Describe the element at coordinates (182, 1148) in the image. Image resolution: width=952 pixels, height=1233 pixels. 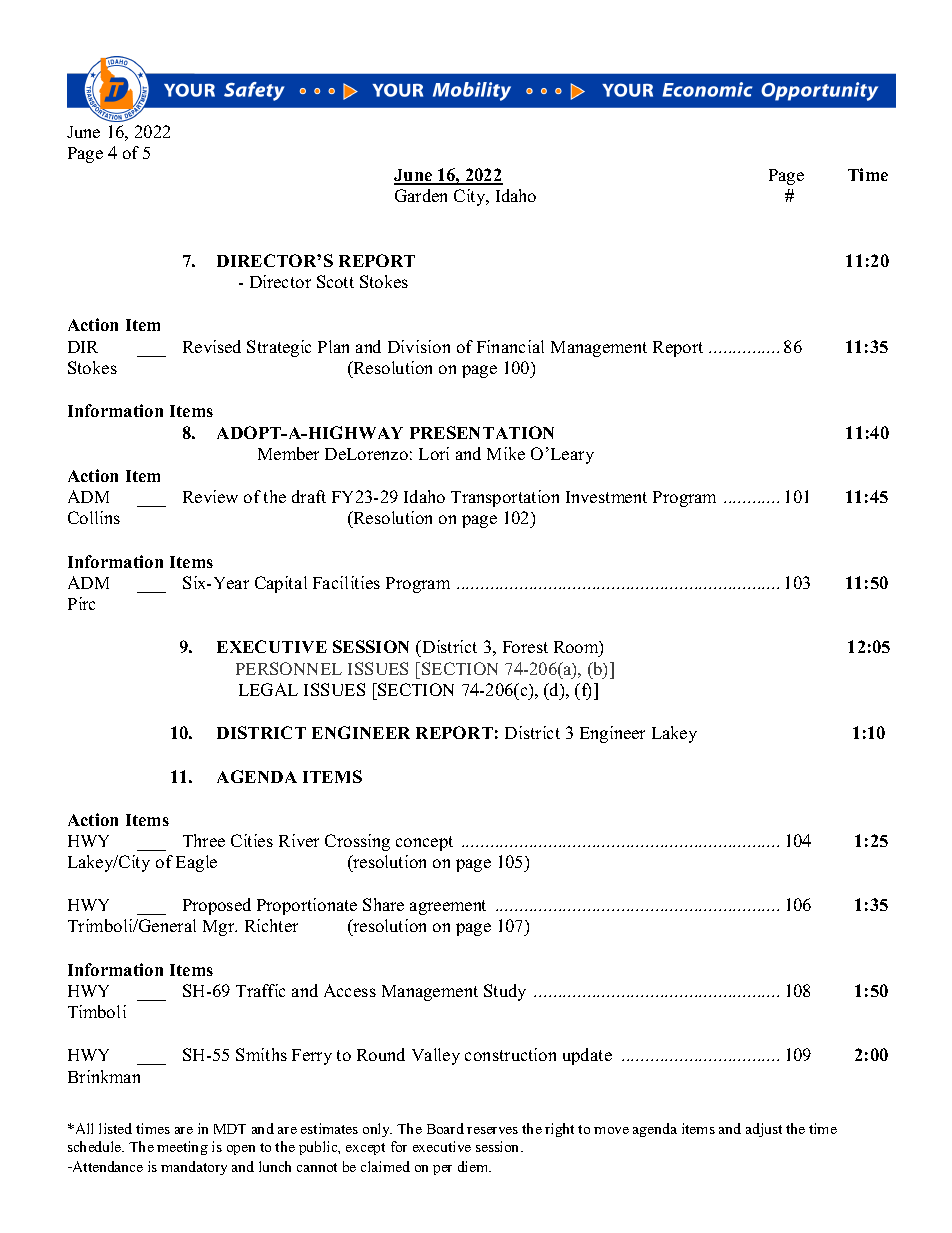
I see `meeting` at that location.
